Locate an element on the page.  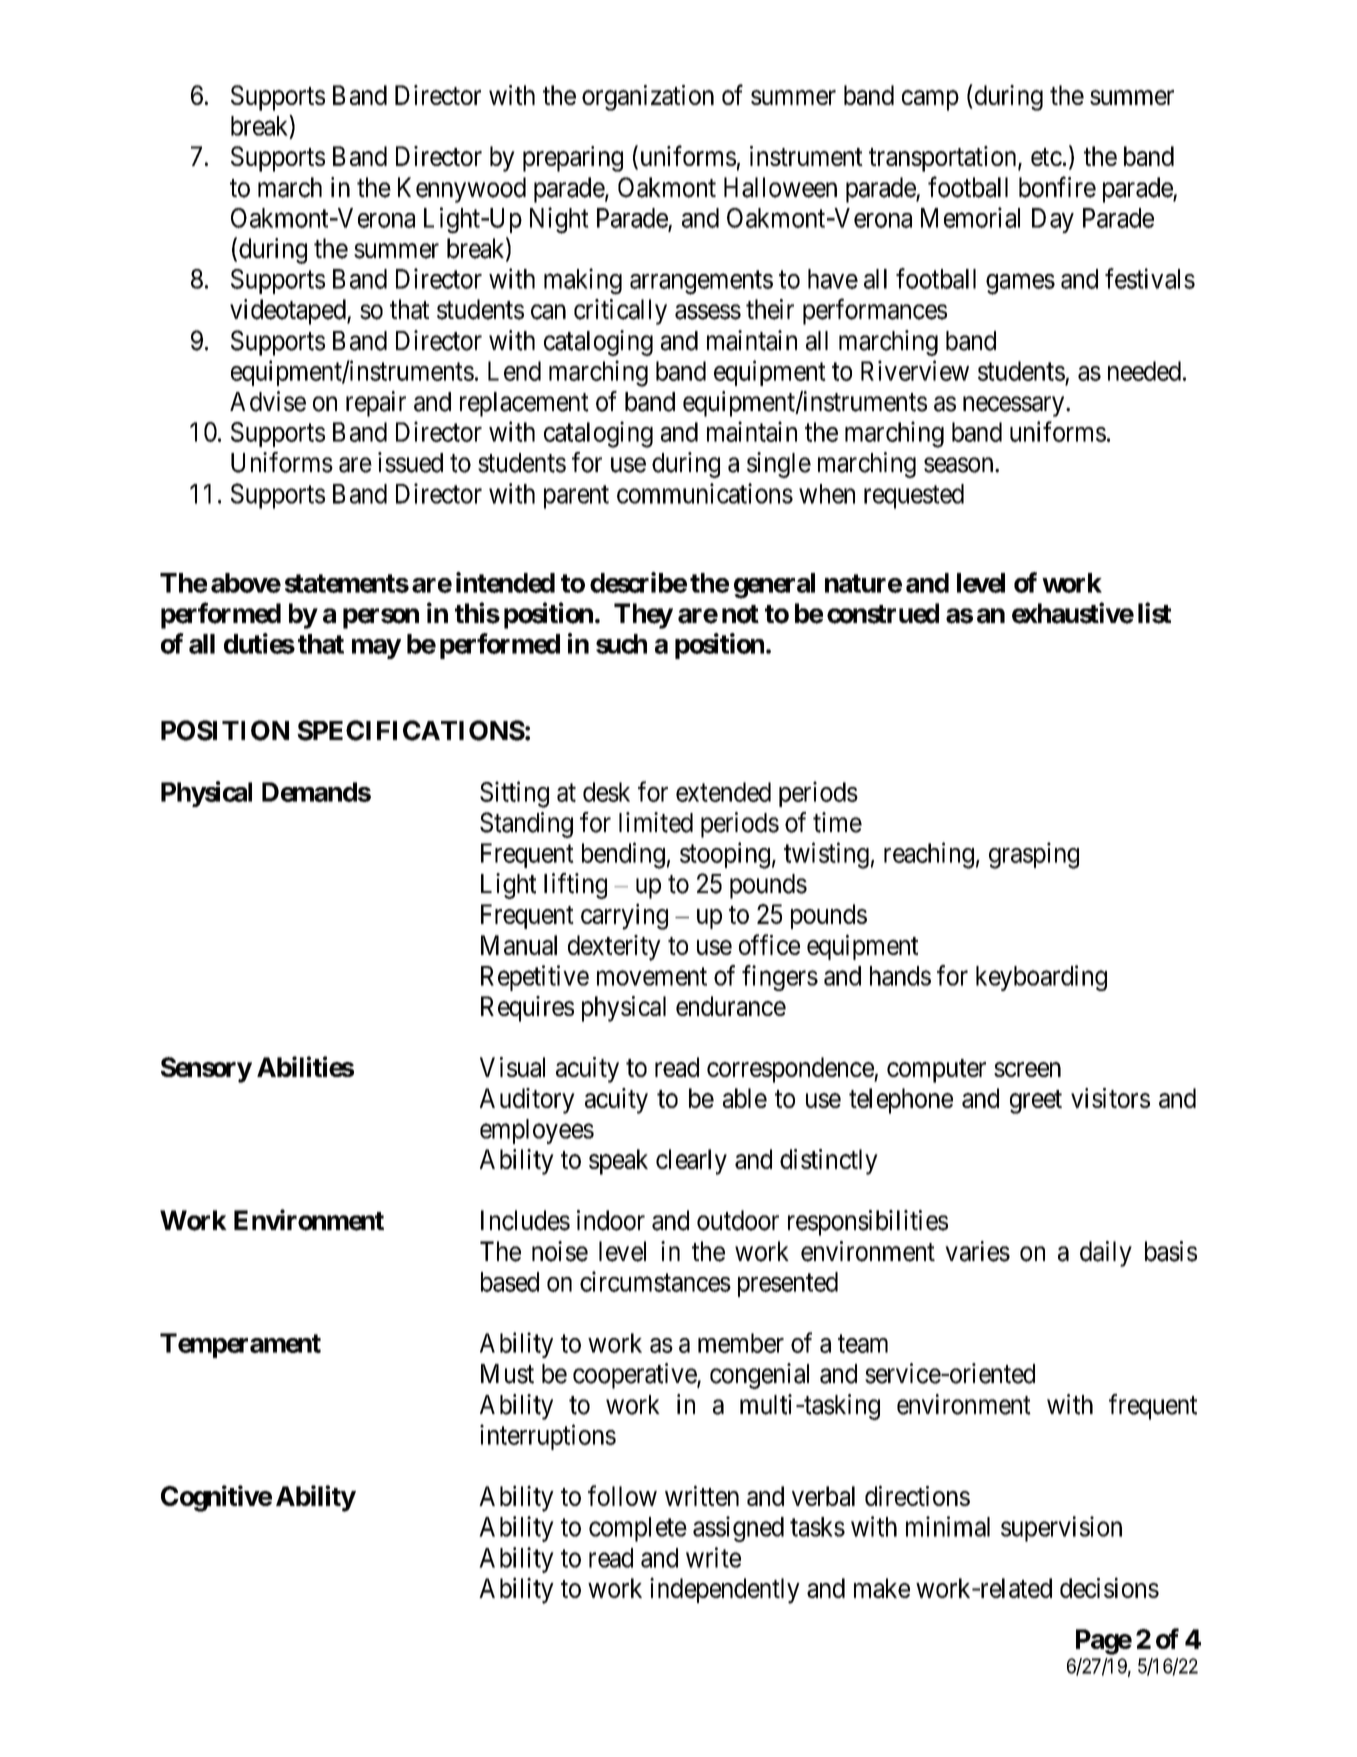
Temperament is located at coordinates (240, 1345).
